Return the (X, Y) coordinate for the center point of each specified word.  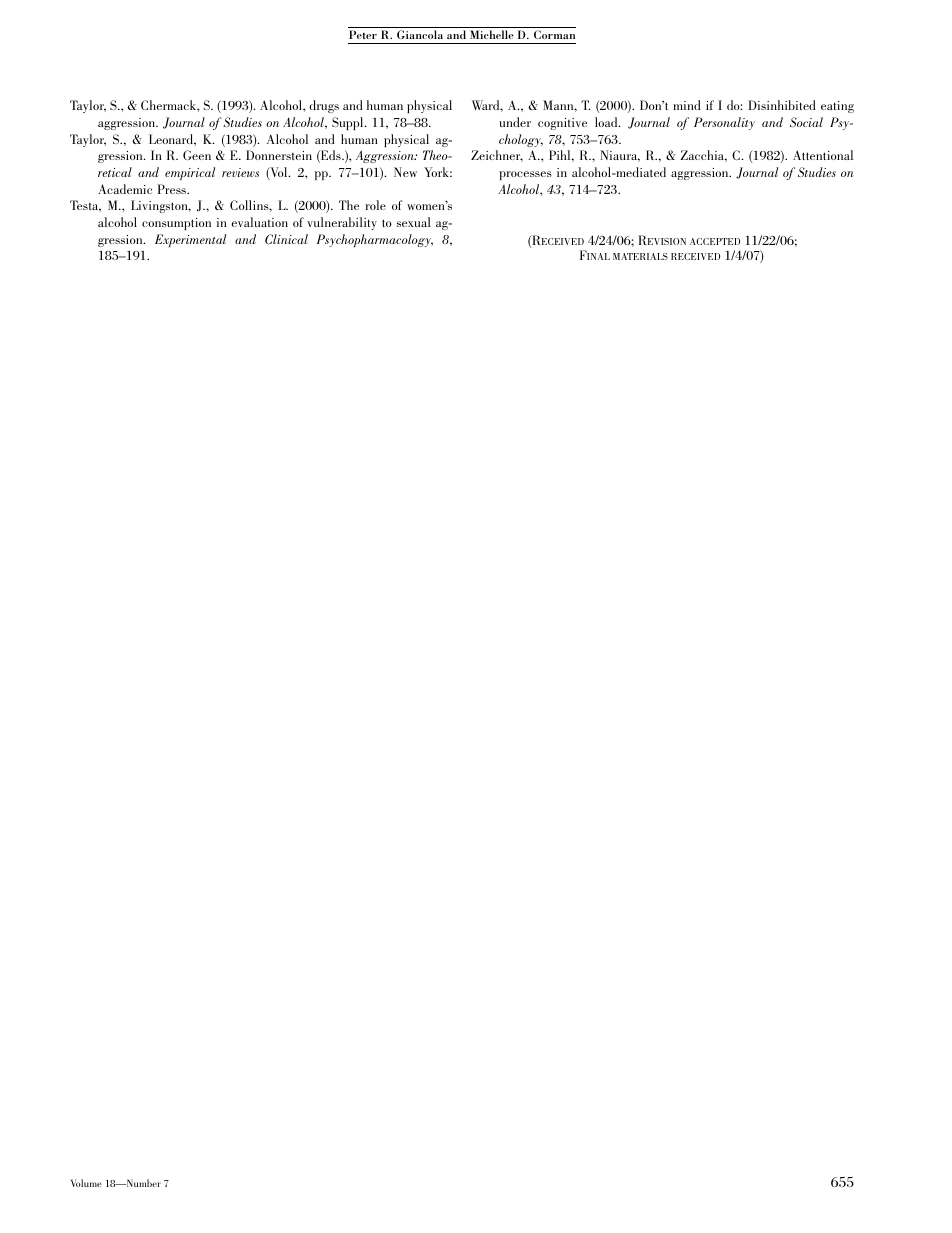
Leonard (172, 139)
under (515, 122)
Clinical (286, 239)
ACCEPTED (715, 241)
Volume (86, 1183)
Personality (724, 123)
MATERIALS (640, 256)
